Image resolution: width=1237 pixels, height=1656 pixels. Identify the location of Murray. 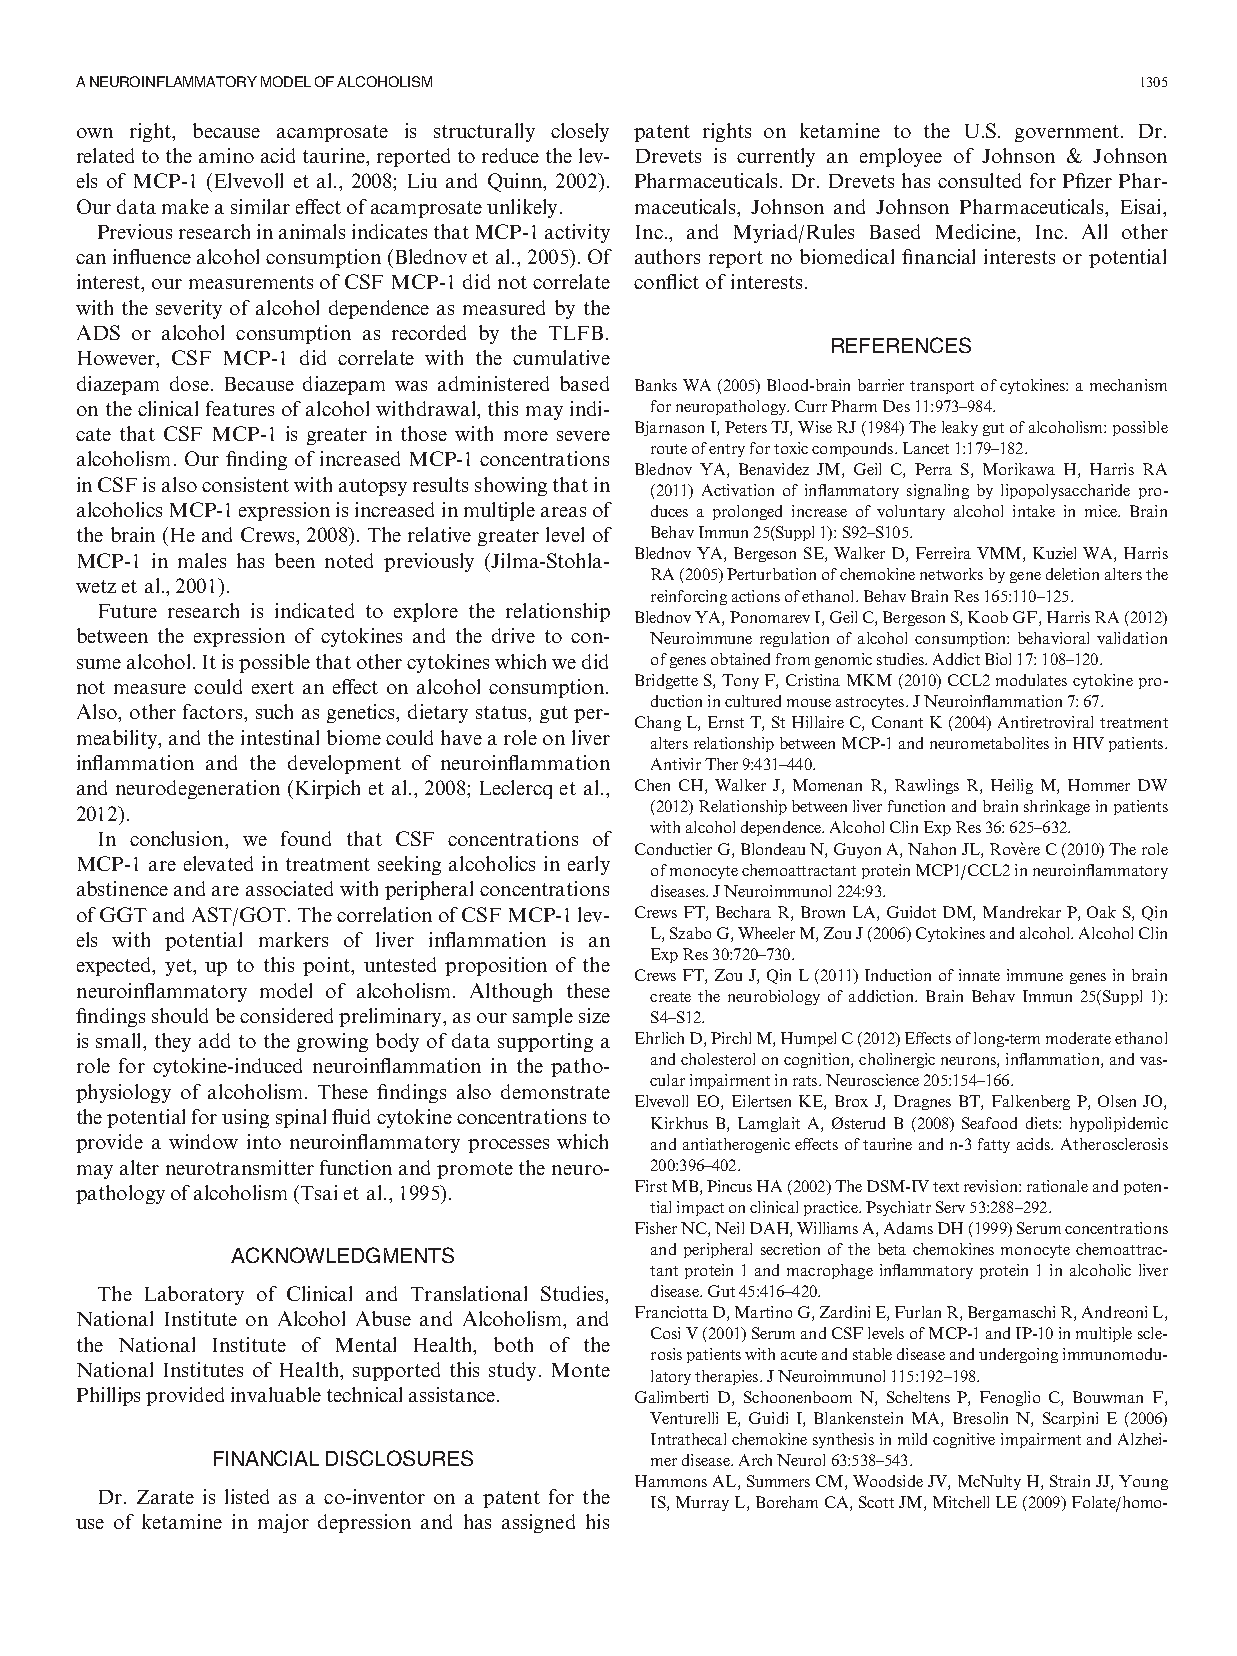
(702, 1503).
